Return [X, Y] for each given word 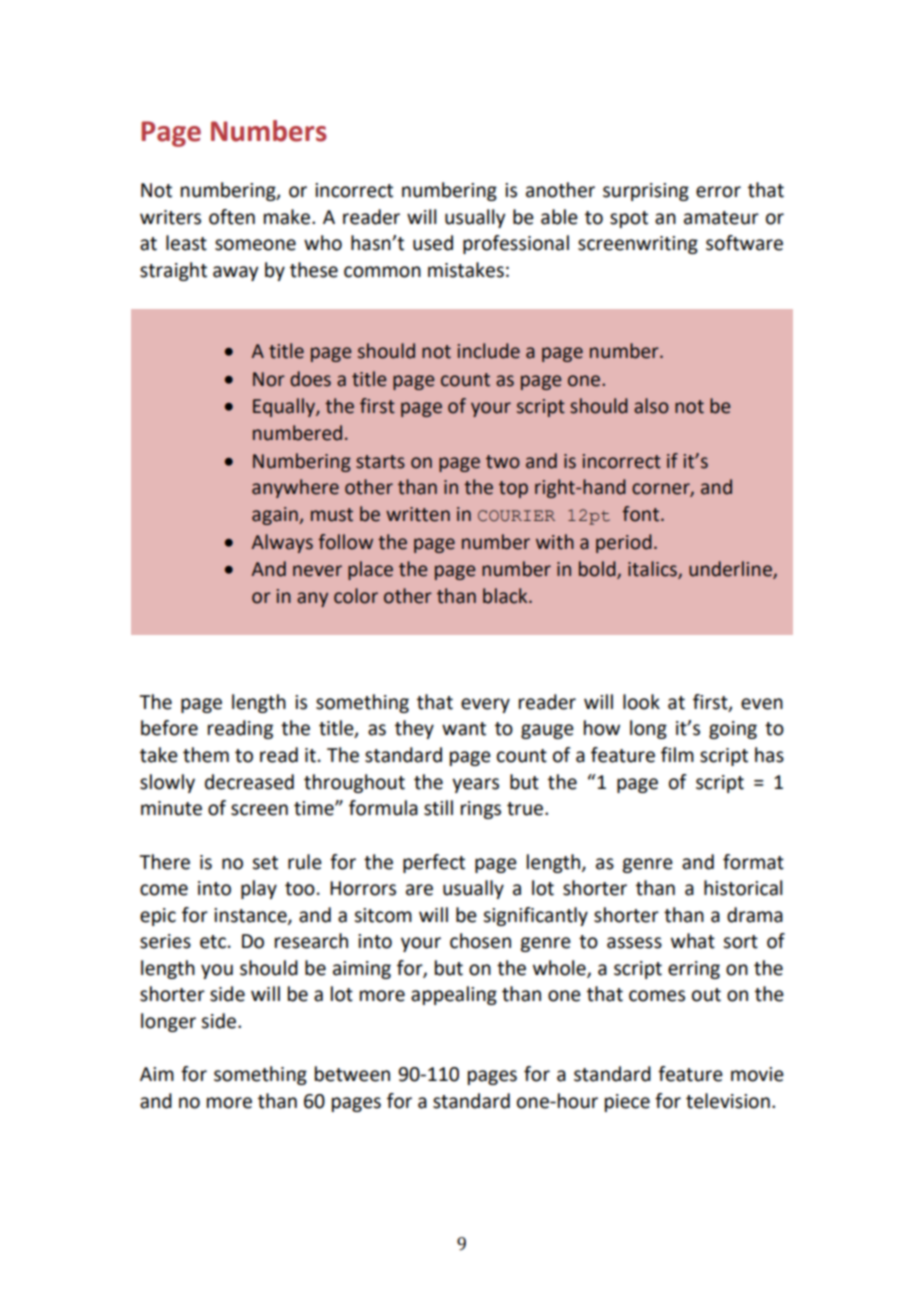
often [232, 217]
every [485, 705]
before [169, 728]
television [728, 1101]
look [641, 702]
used [433, 243]
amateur [721, 218]
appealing [454, 995]
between [352, 1074]
